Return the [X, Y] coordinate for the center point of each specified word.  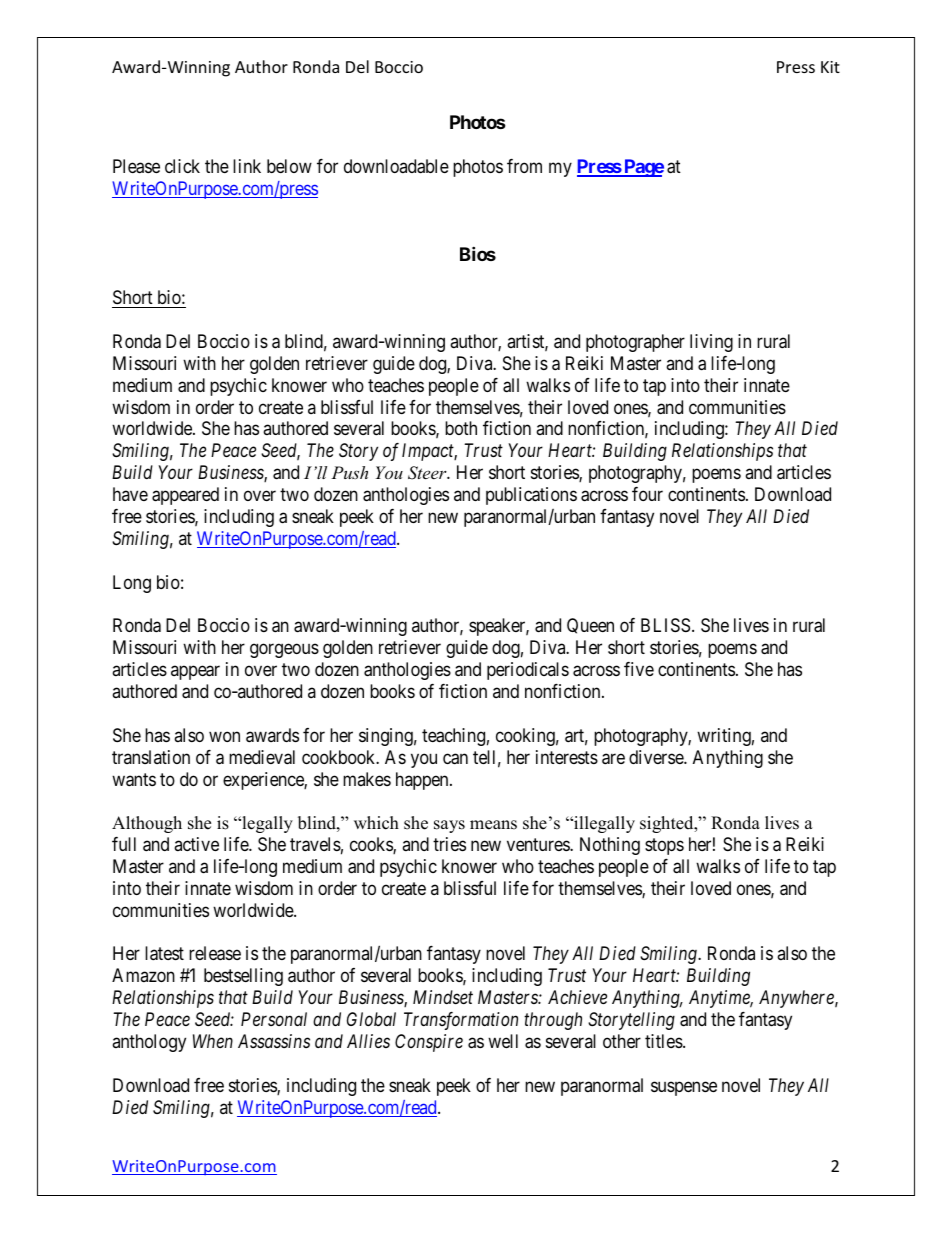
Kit [830, 67]
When [213, 1041]
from [524, 166]
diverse [657, 757]
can [455, 759]
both [461, 428]
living [711, 343]
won [224, 736]
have [130, 494]
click [182, 166]
